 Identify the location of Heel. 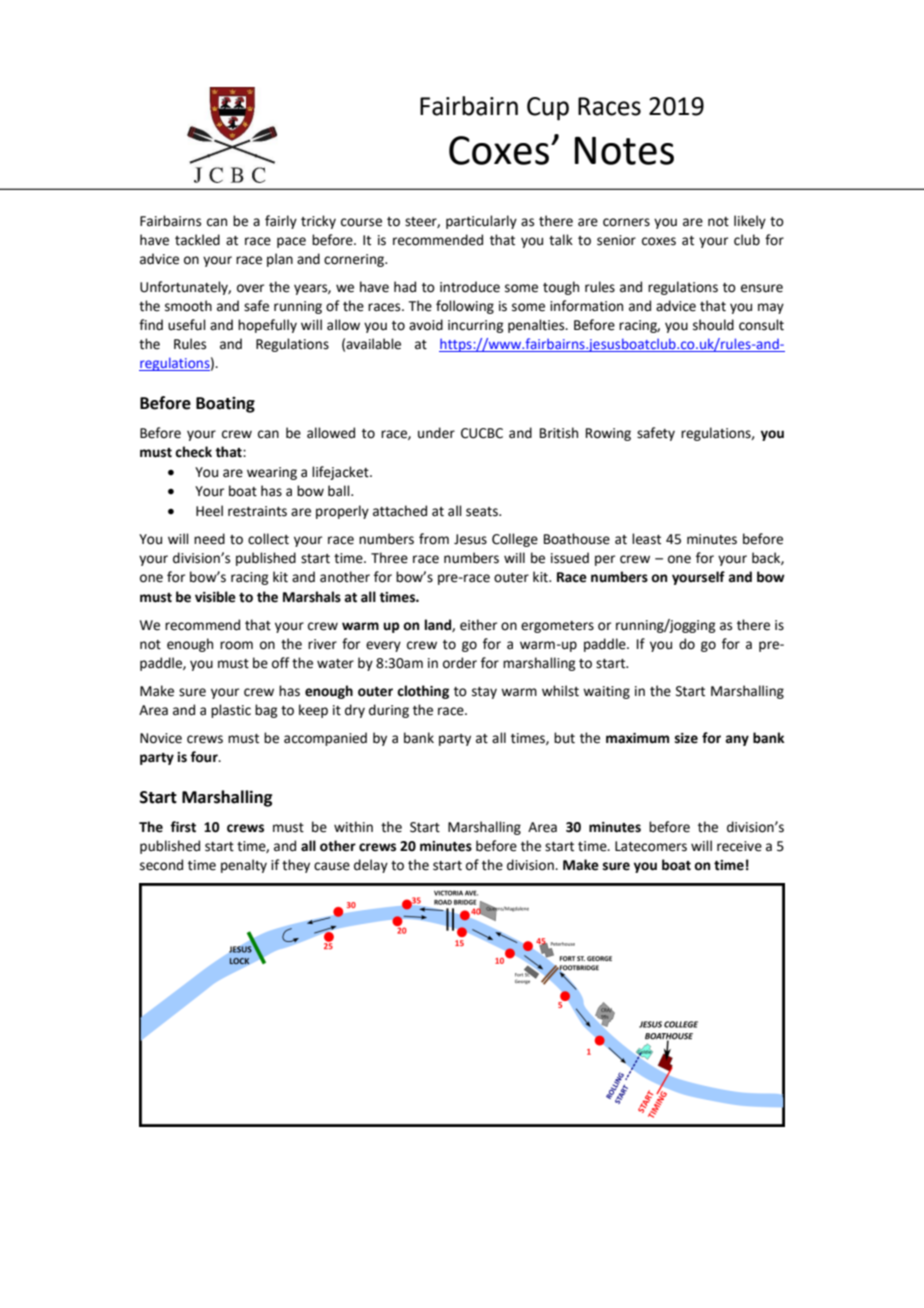
(209, 511).
